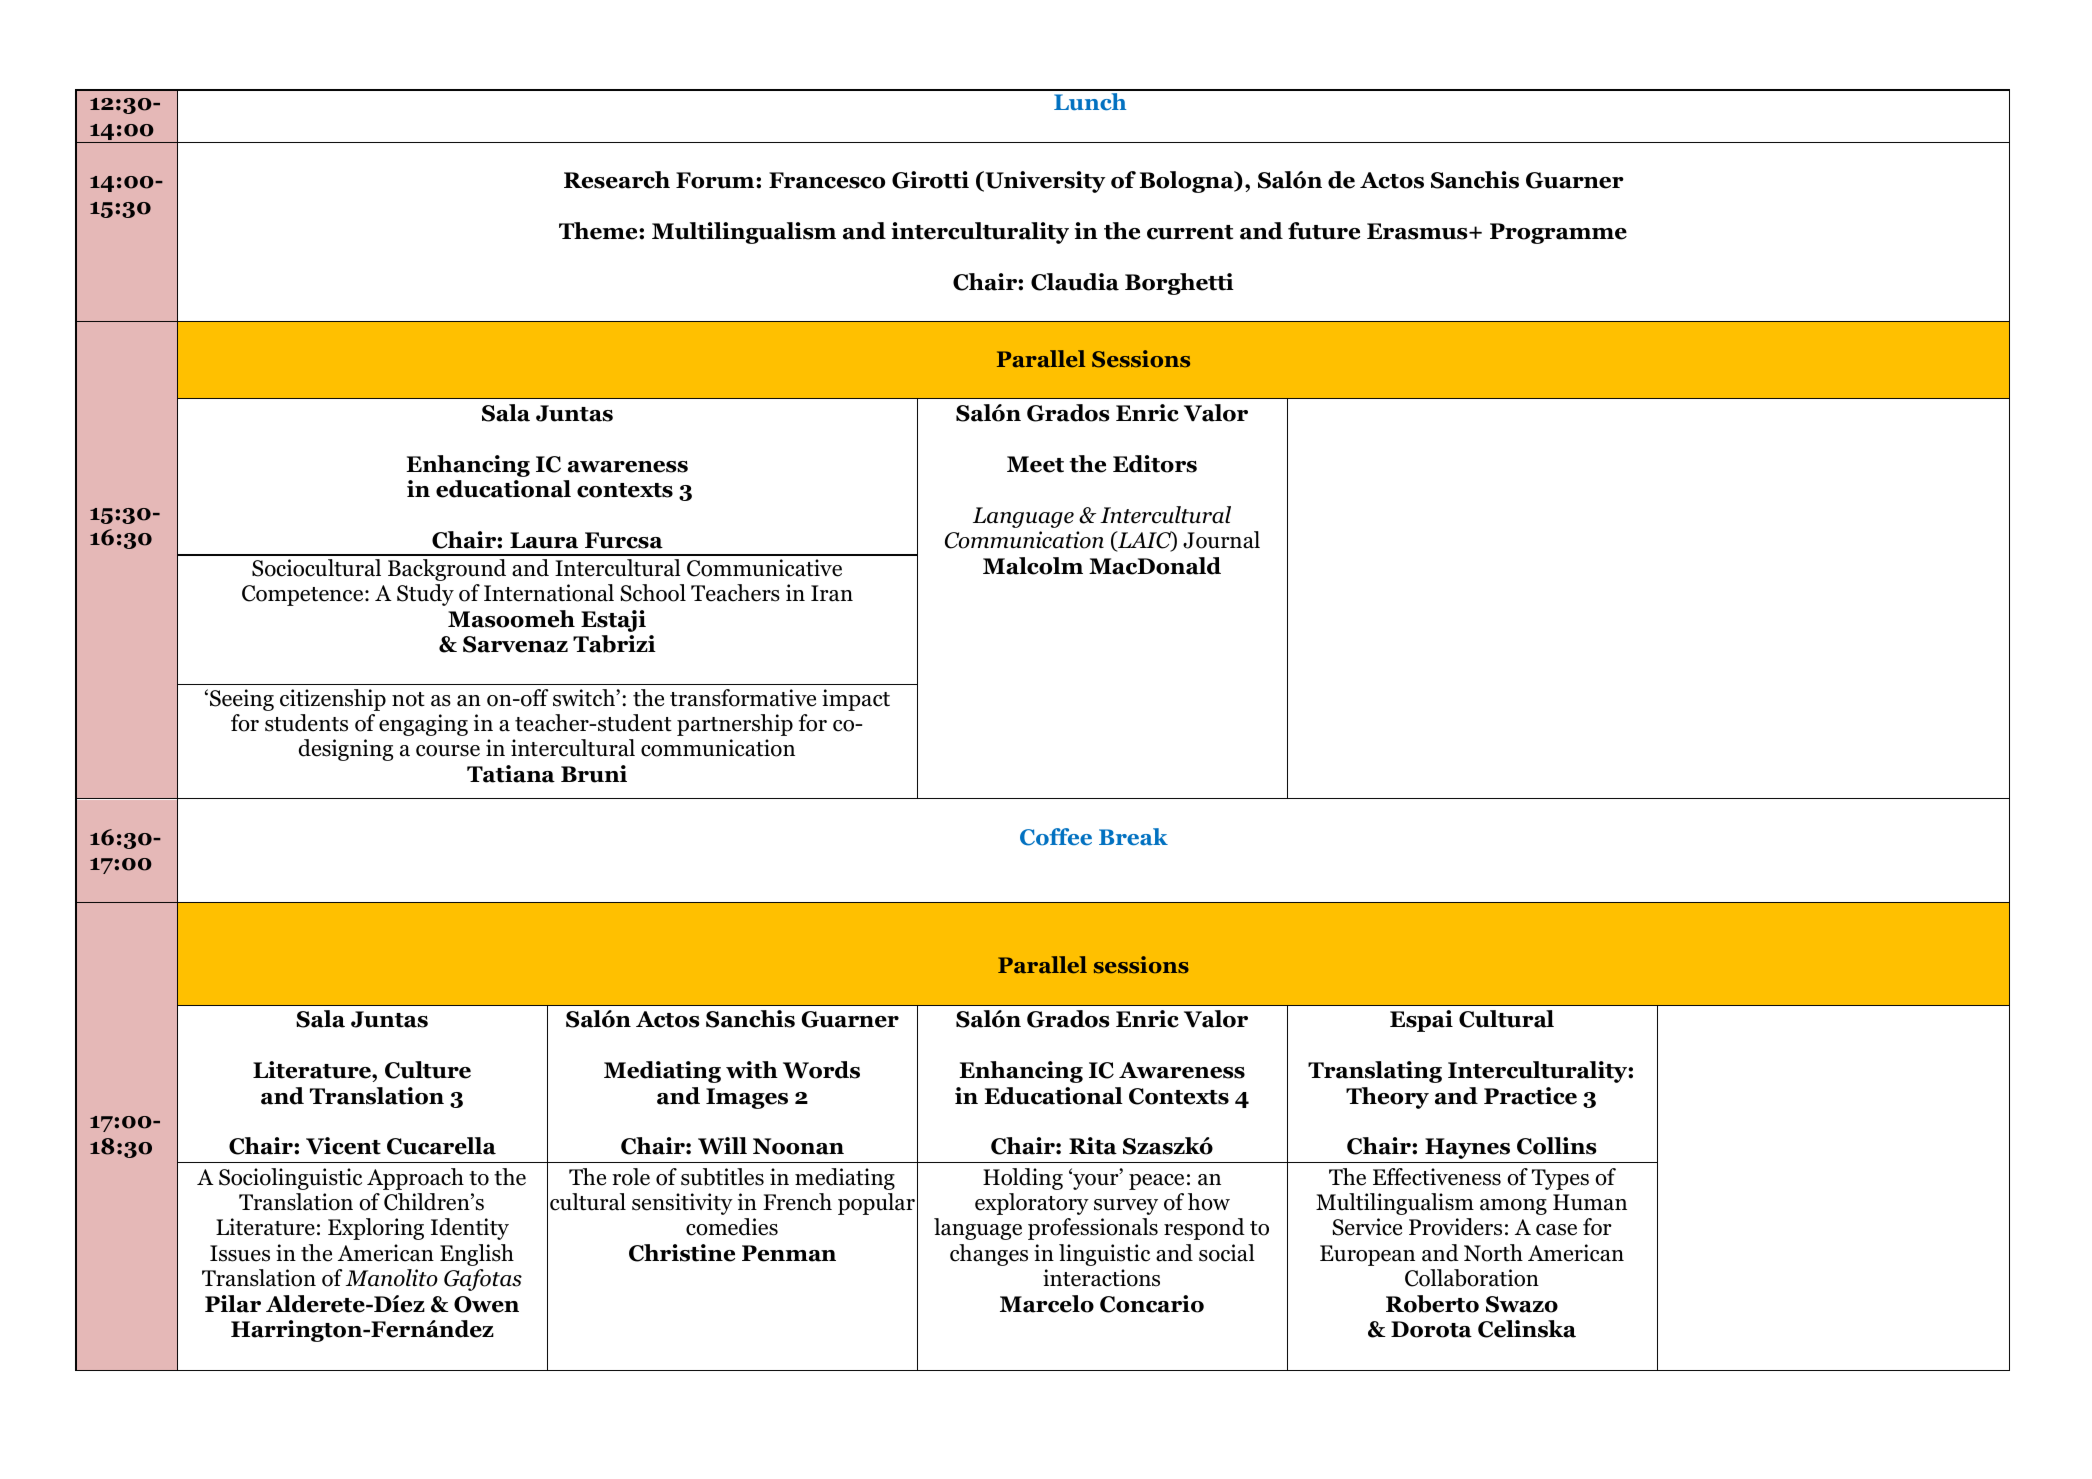  I want to click on impact, so click(856, 700).
